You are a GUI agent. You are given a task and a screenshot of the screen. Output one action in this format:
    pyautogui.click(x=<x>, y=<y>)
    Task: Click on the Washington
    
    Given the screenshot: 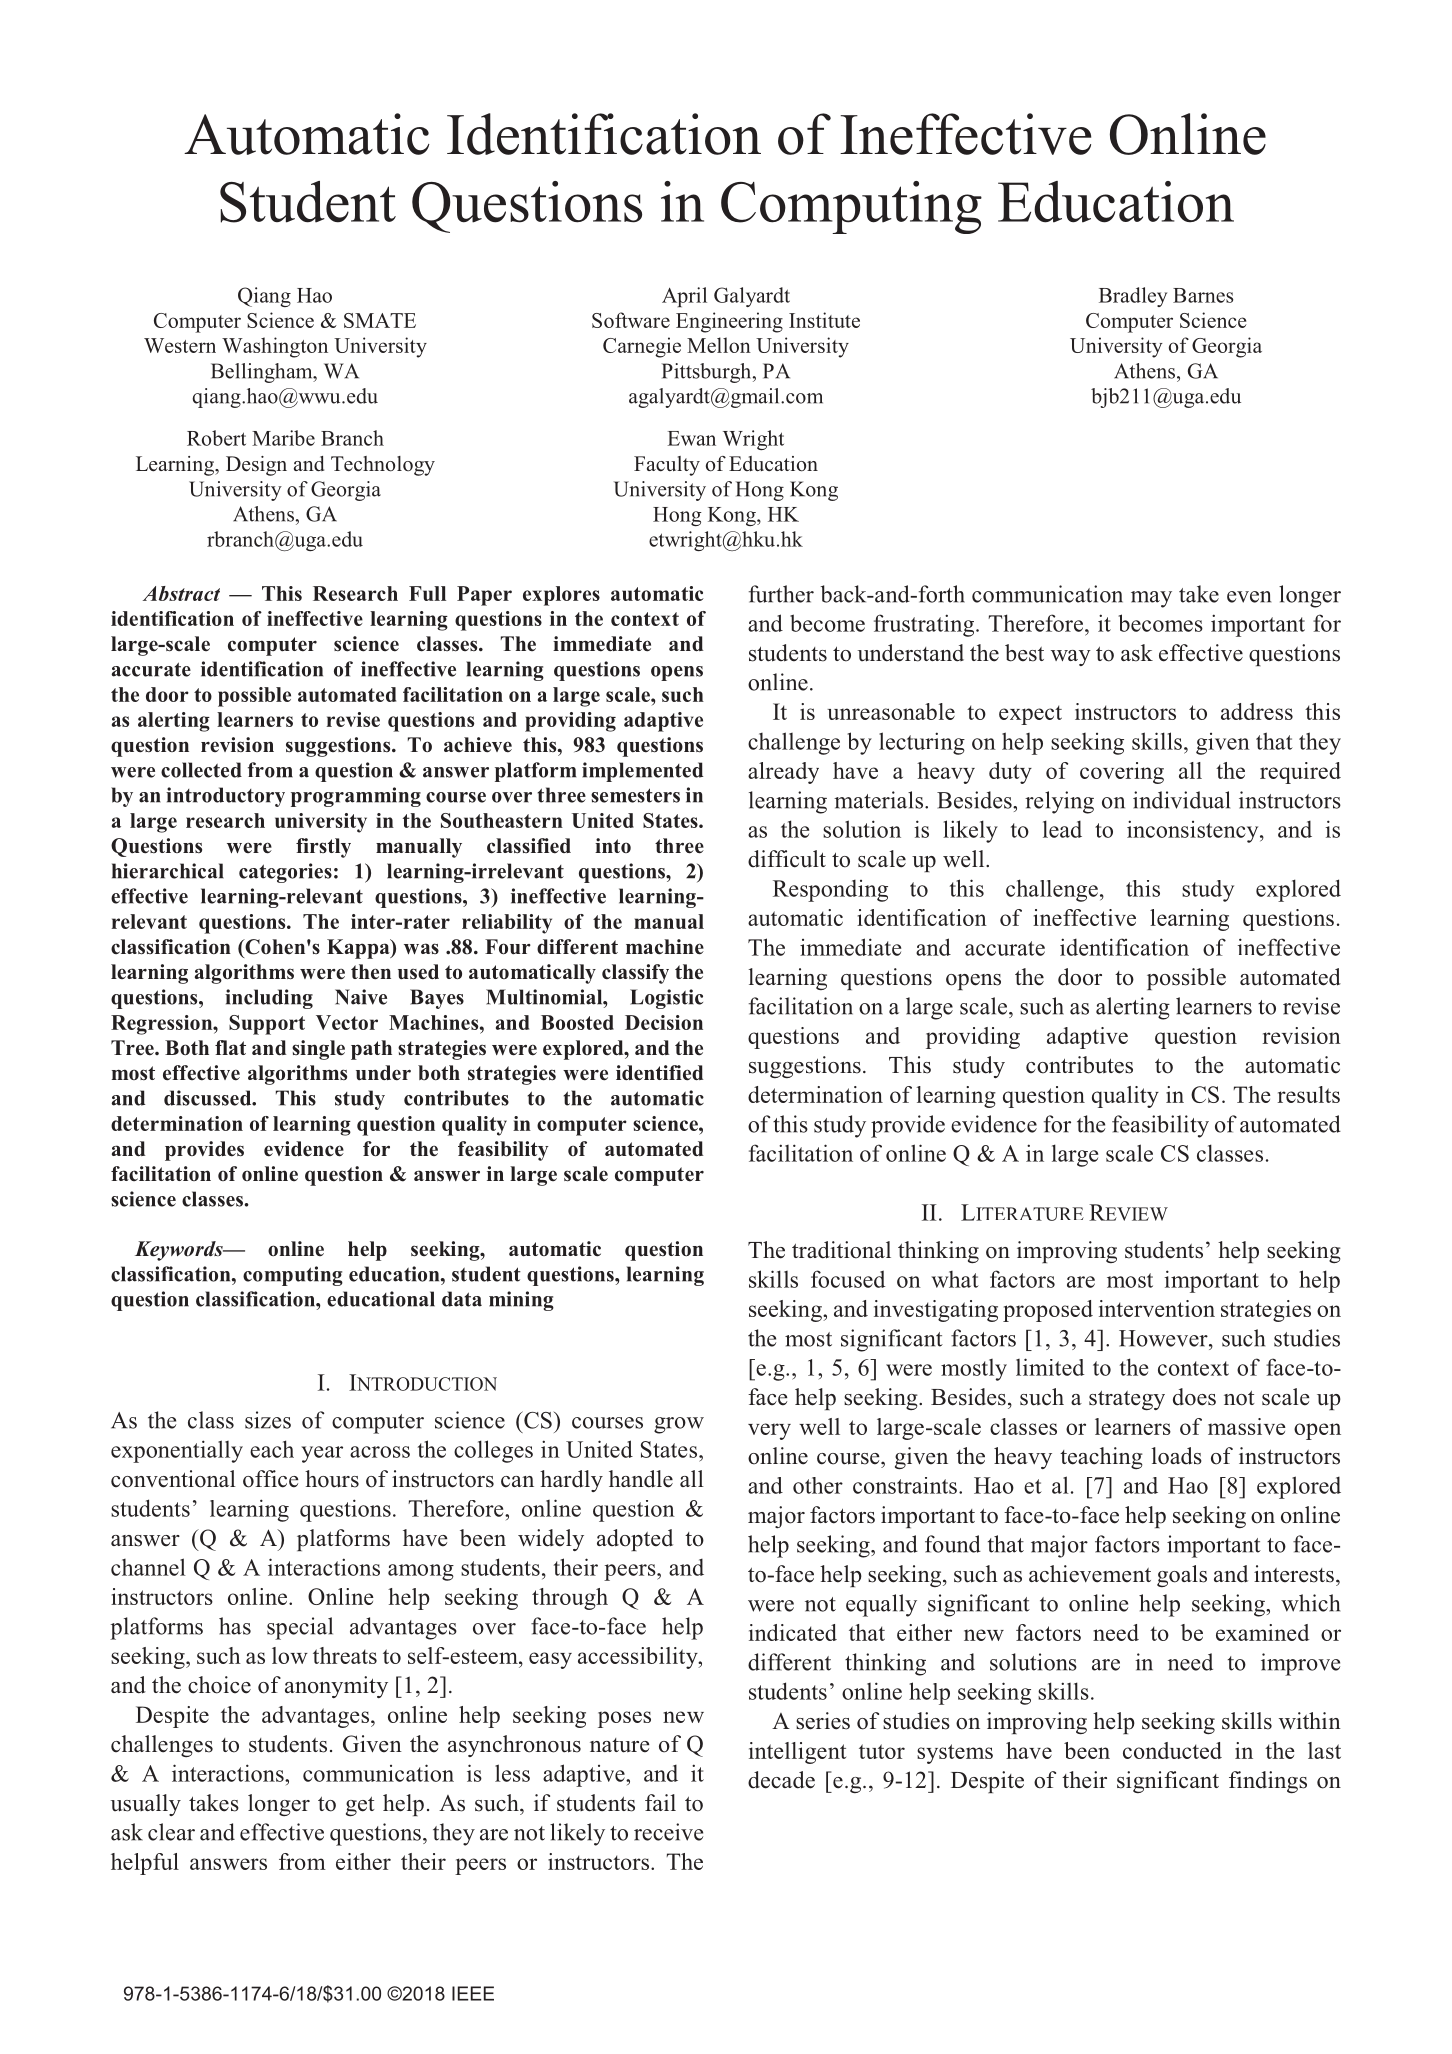 What is the action you would take?
    pyautogui.click(x=275, y=347)
